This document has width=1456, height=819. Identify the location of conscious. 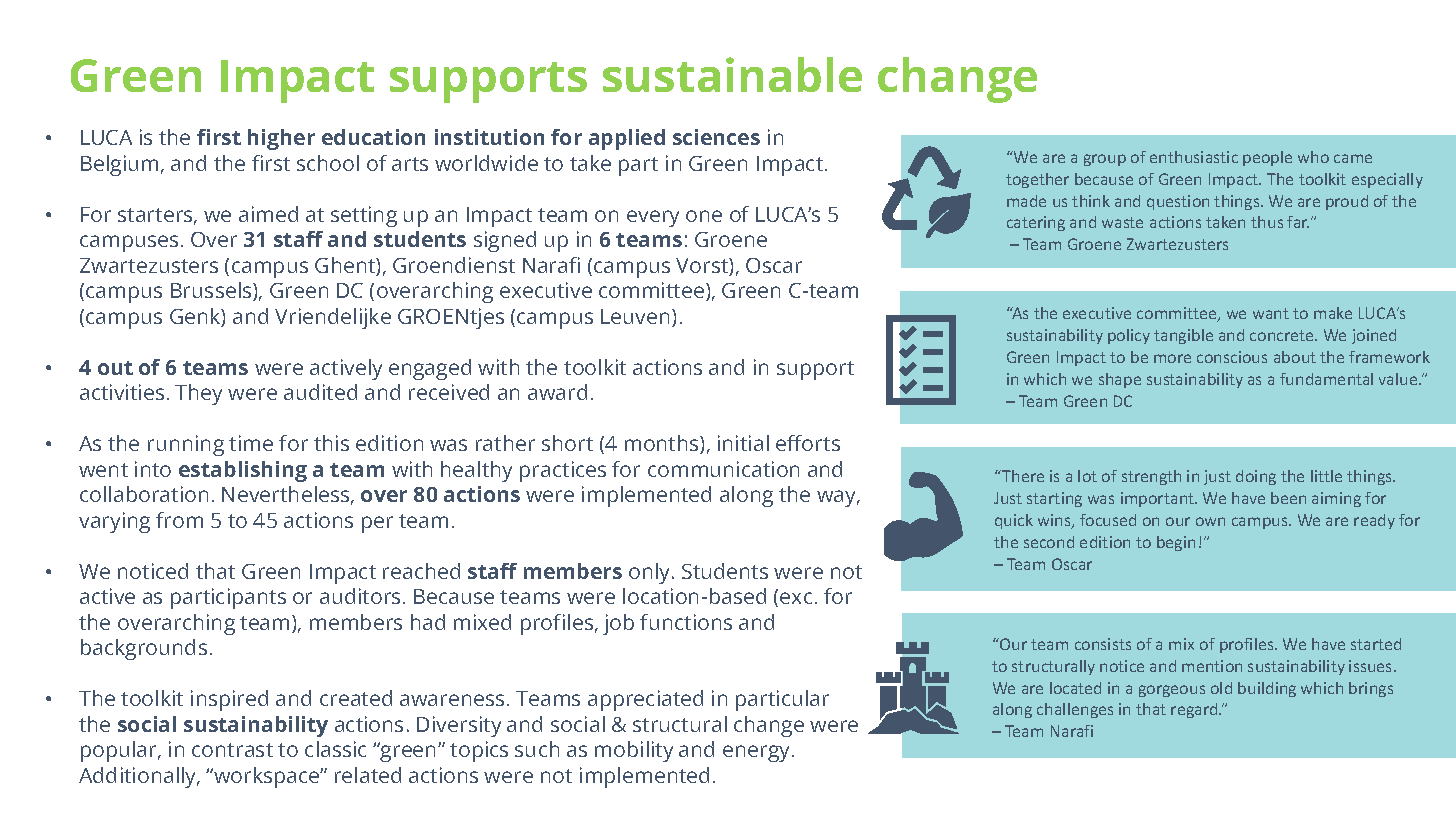
(1232, 357).
